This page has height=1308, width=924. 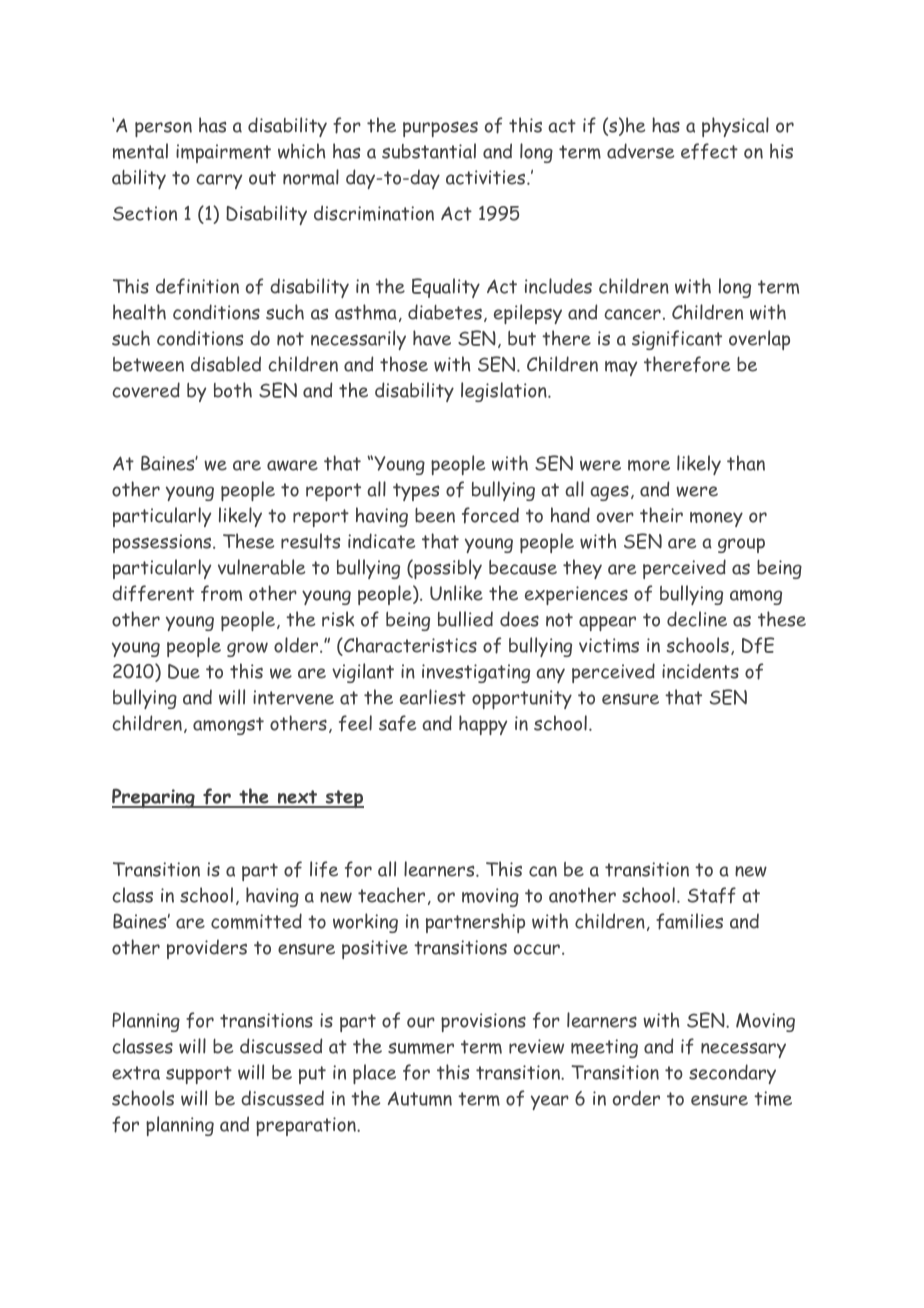 What do you see at coordinates (700, 671) in the page?
I see `incidents` at bounding box center [700, 671].
